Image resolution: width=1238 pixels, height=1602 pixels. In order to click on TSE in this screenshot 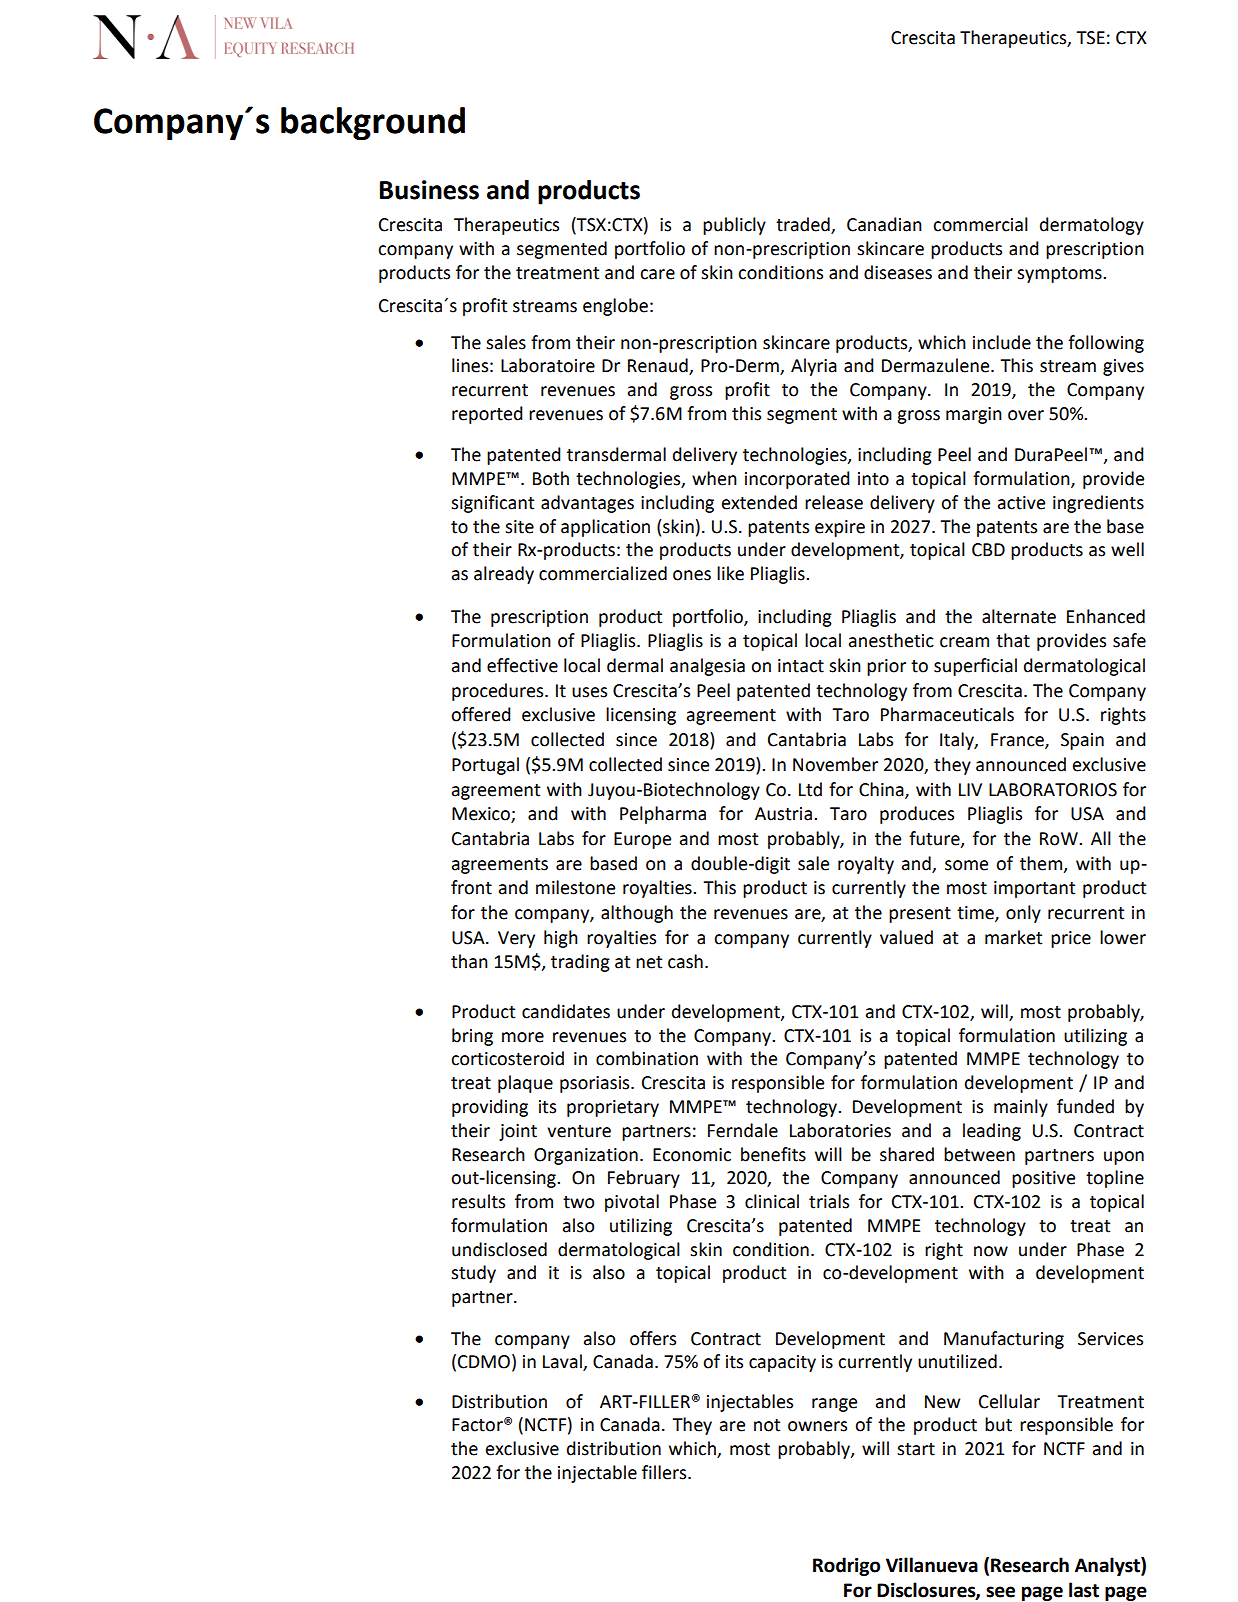, I will do `click(1090, 38)`.
